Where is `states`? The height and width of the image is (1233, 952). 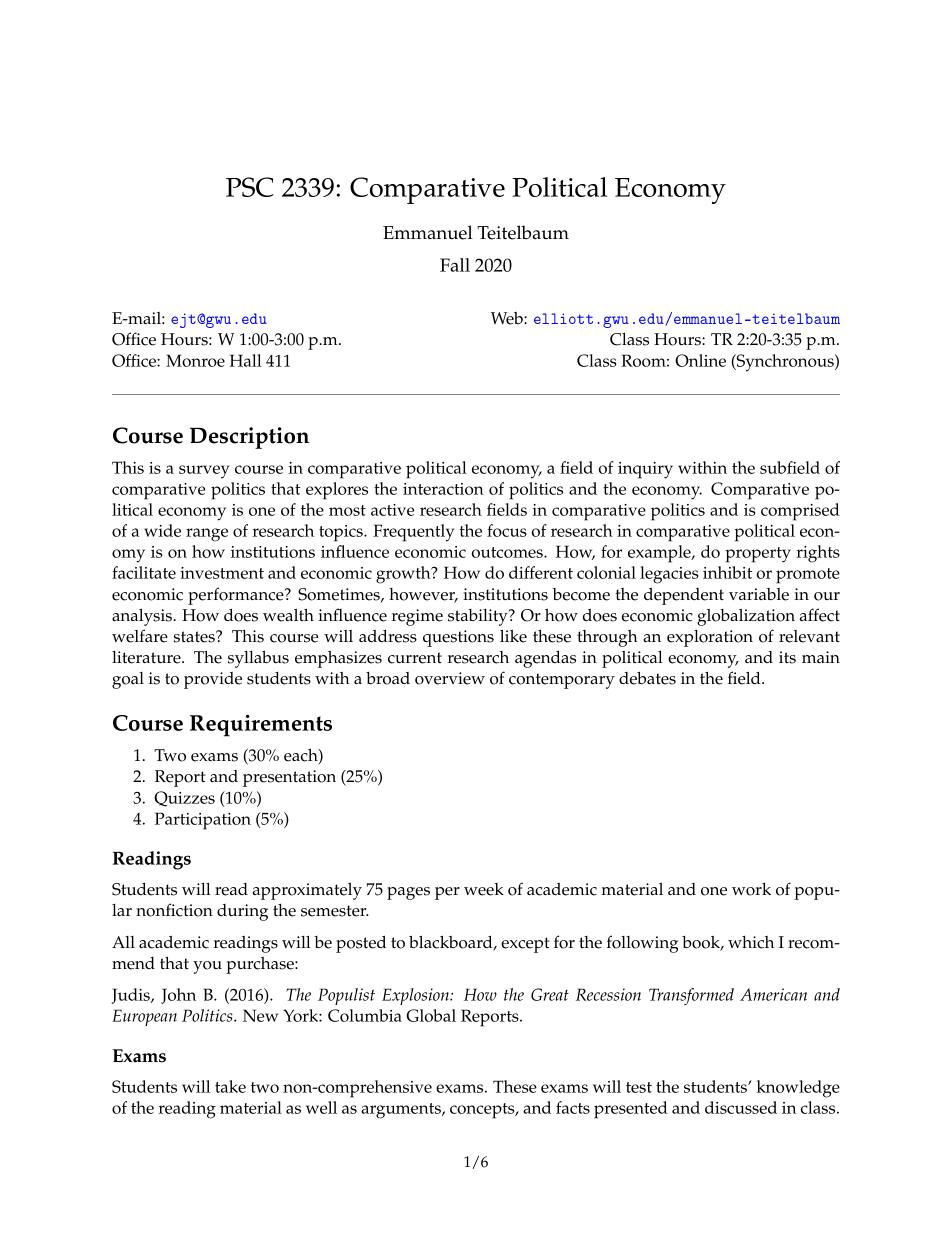 states is located at coordinates (195, 637).
